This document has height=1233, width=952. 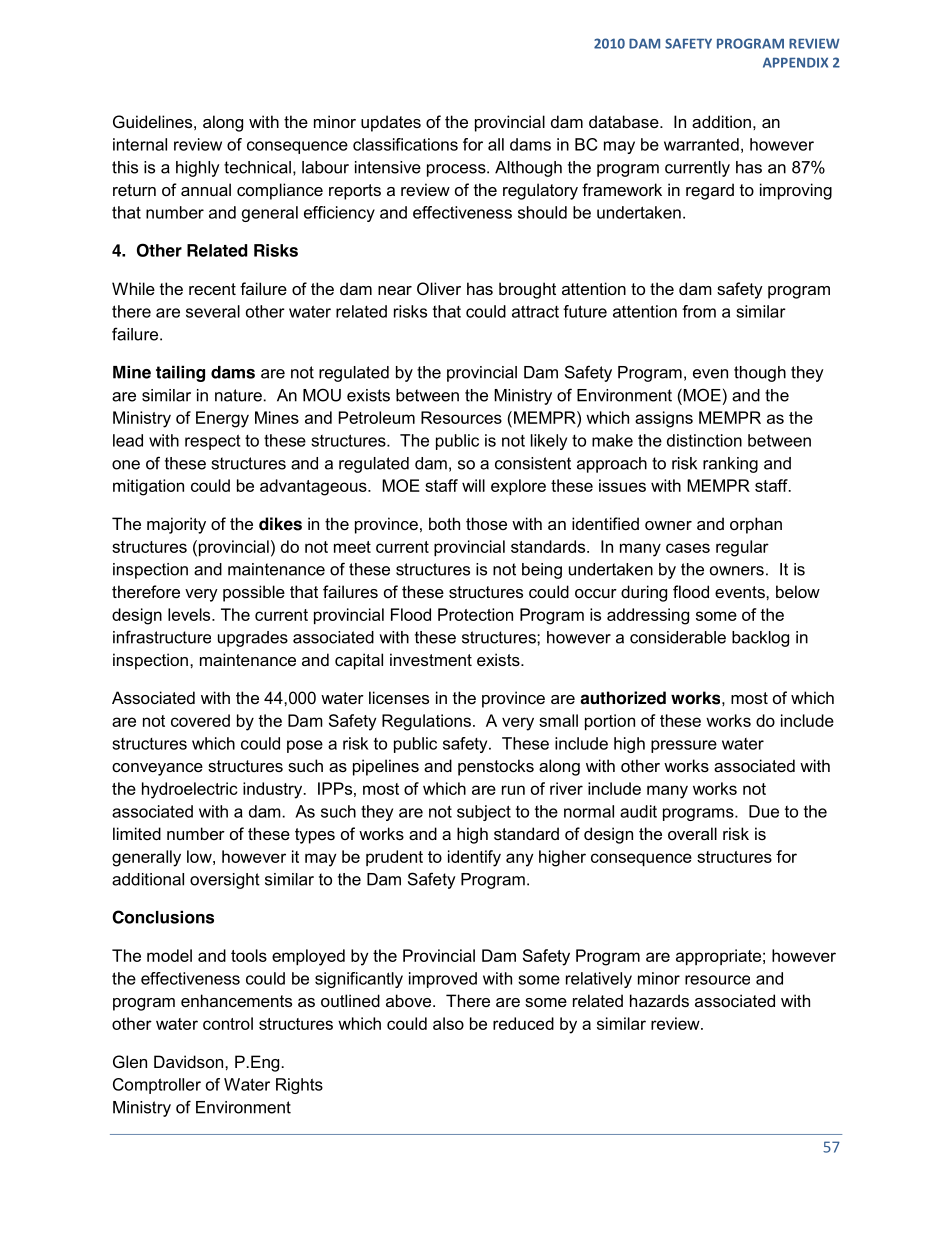 I want to click on Petroleum, so click(x=377, y=417).
